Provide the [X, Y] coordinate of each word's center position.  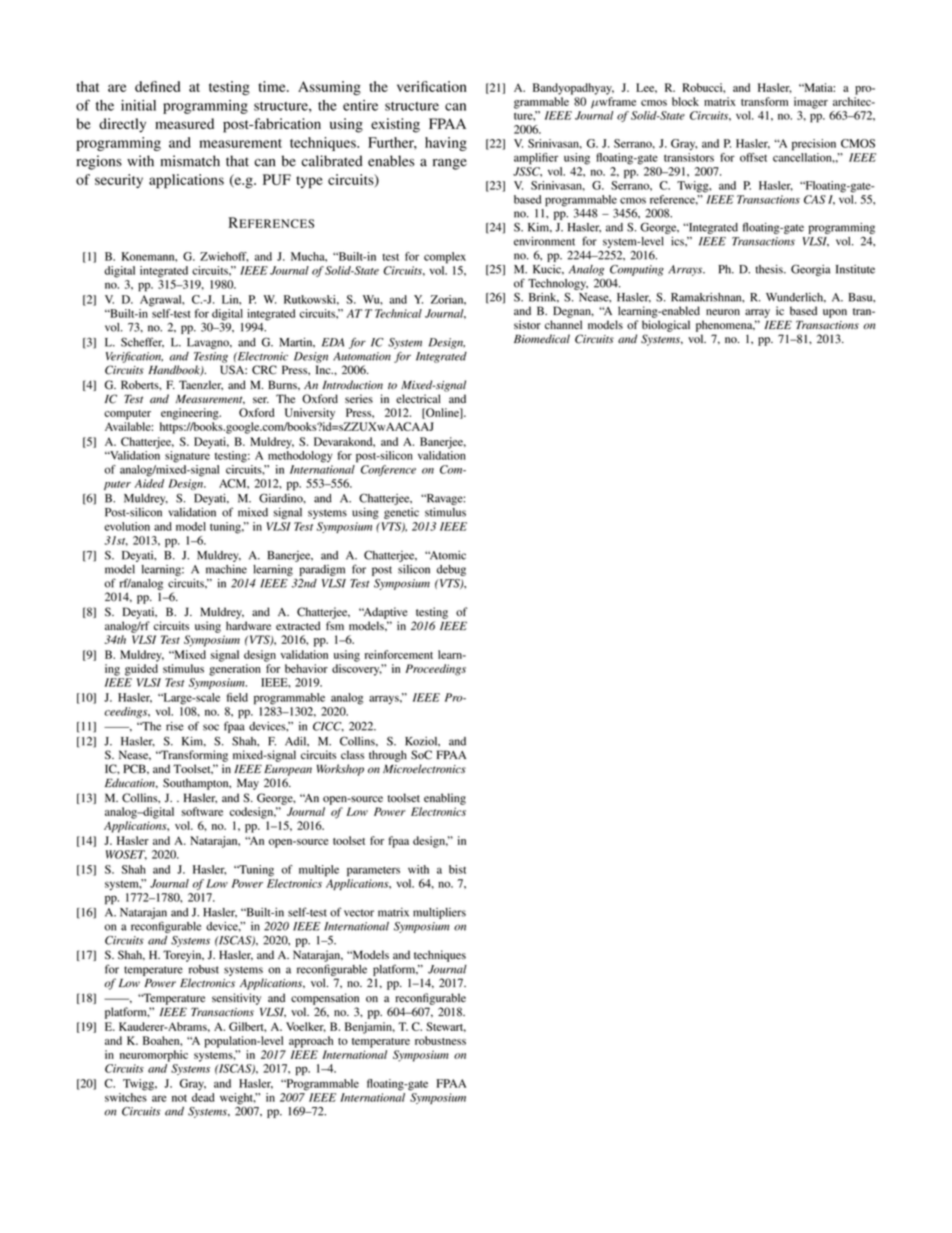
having [446, 144]
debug [451, 570]
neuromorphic [154, 1056]
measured [184, 123]
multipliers [439, 913]
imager [811, 103]
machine [226, 569]
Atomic [447, 555]
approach [311, 1042]
